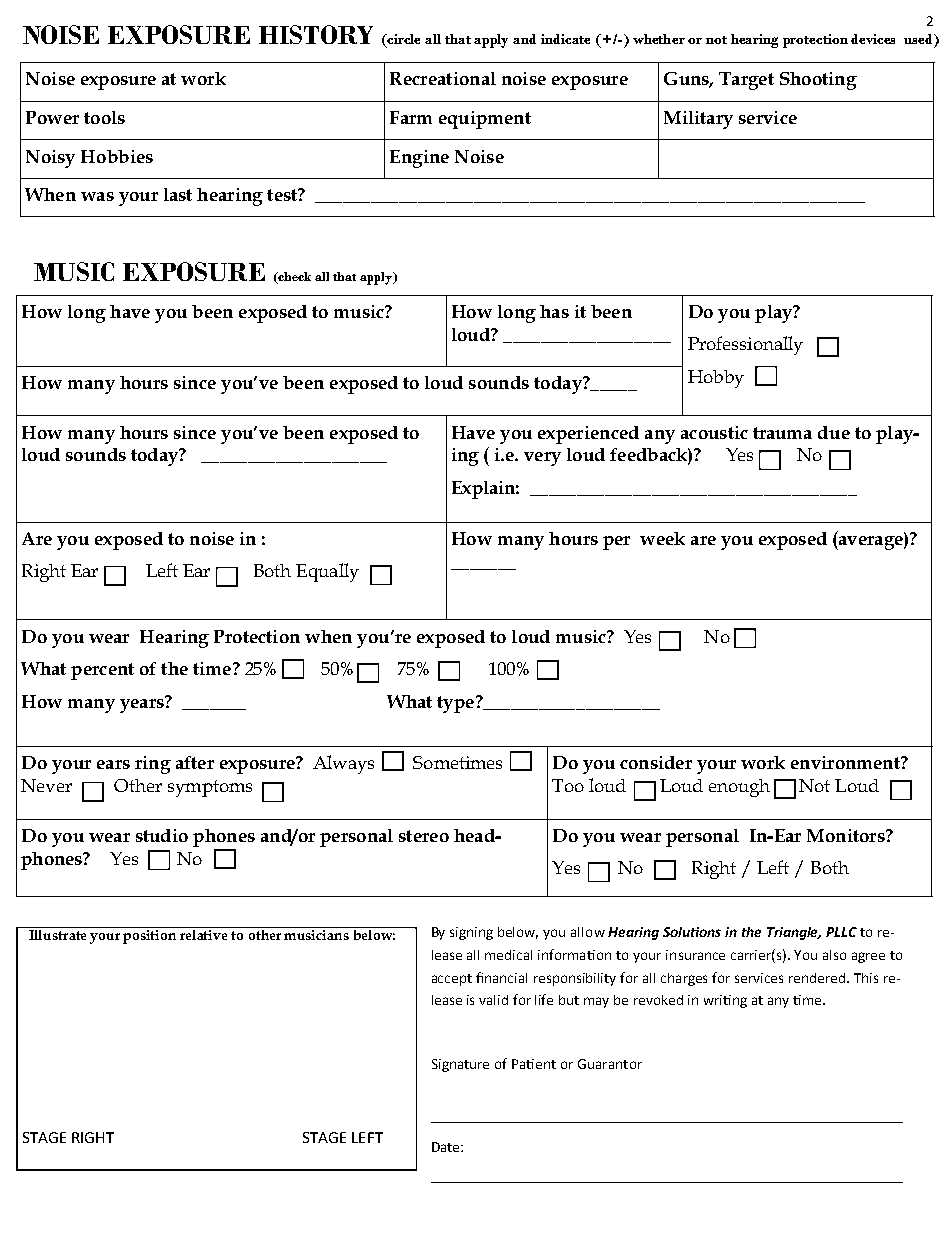 Image resolution: width=952 pixels, height=1233 pixels. I want to click on studio, so click(162, 835).
